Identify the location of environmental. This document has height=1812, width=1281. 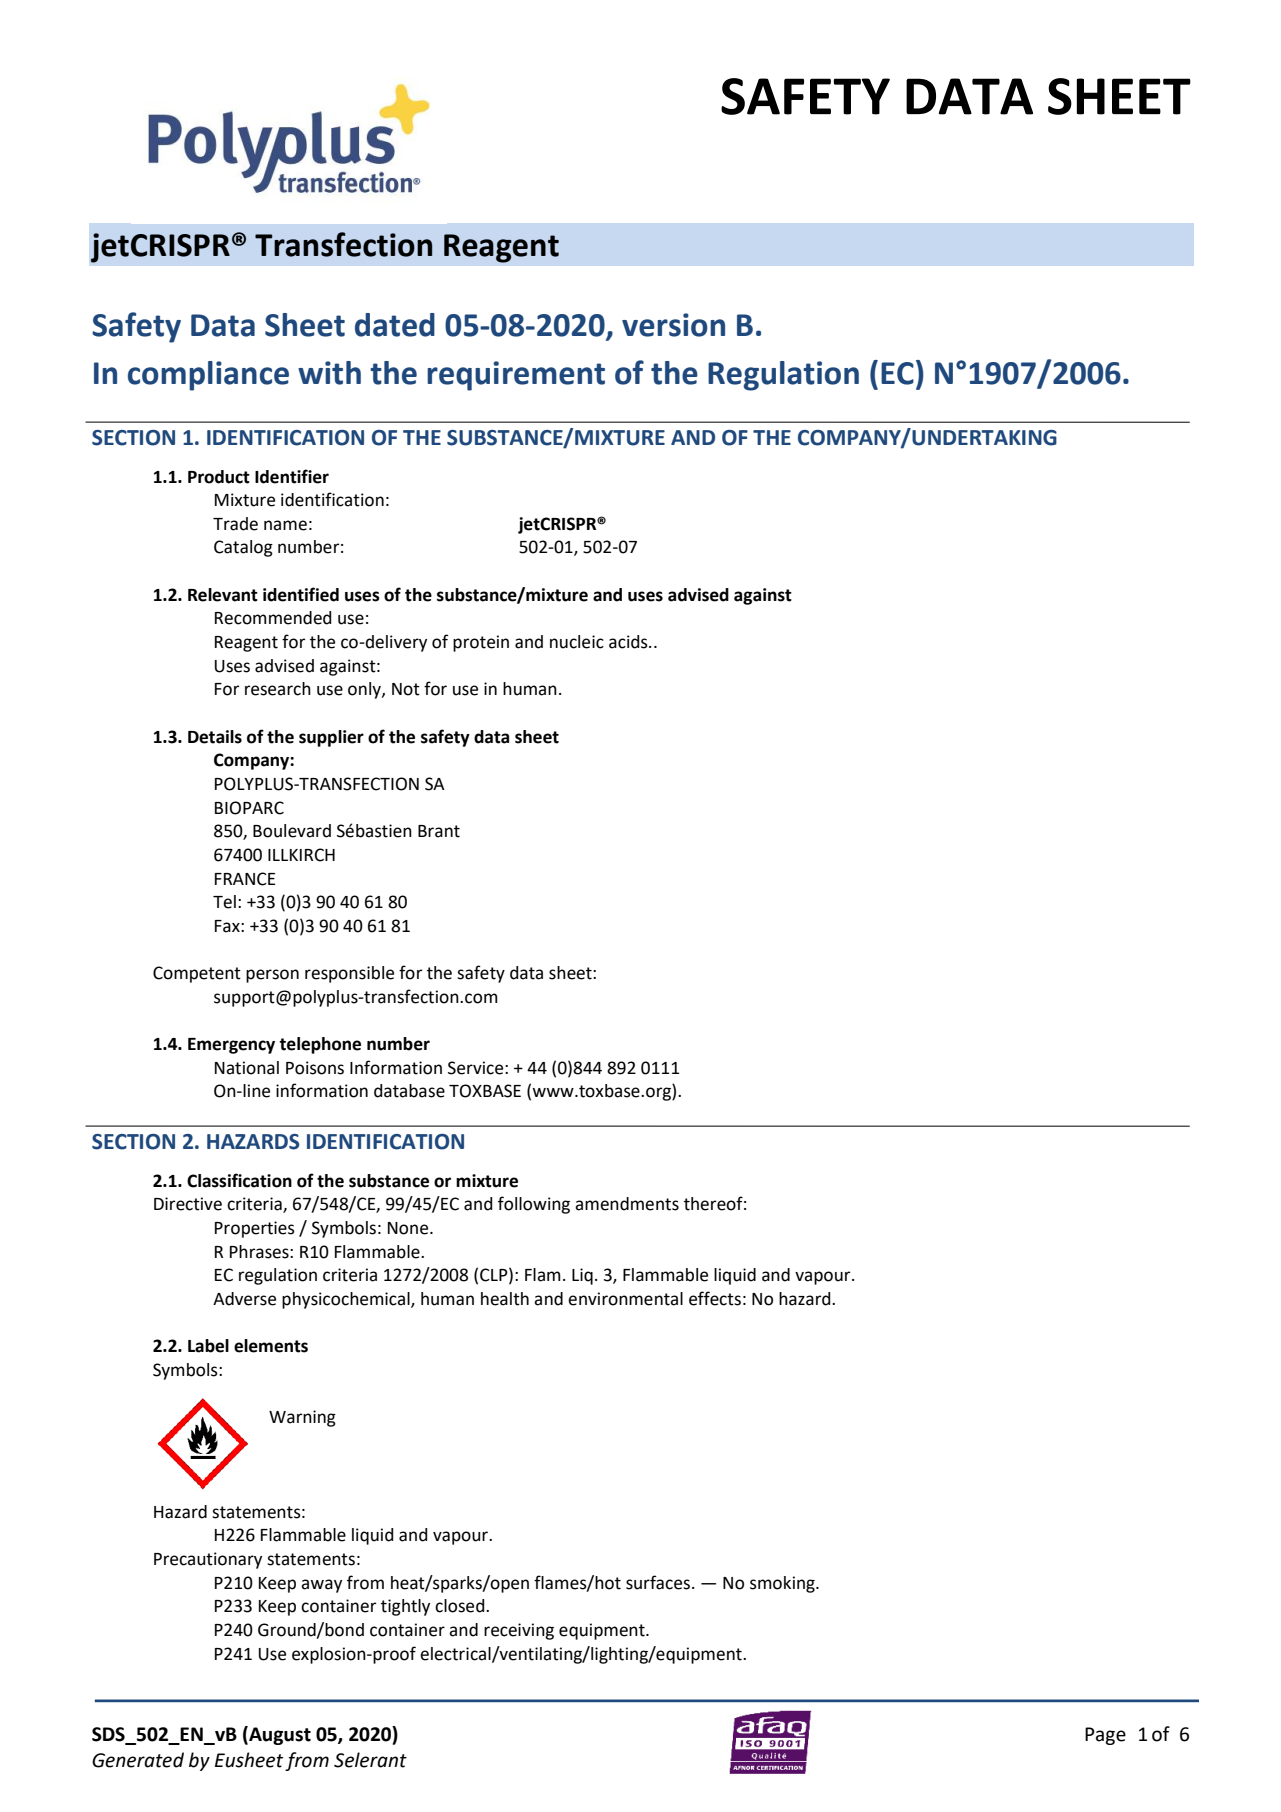
(625, 1299).
